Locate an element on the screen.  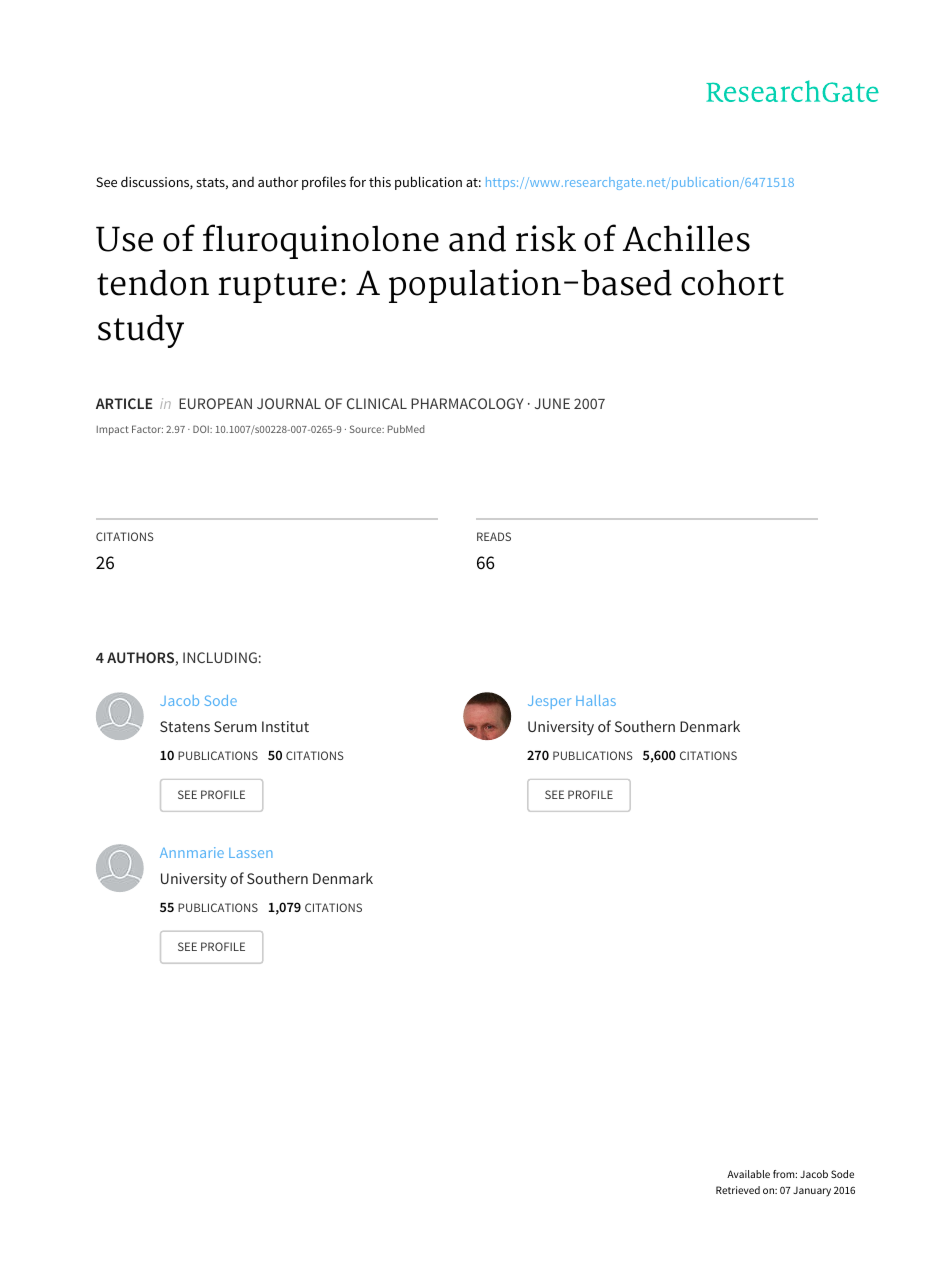
Use is located at coordinates (124, 239).
